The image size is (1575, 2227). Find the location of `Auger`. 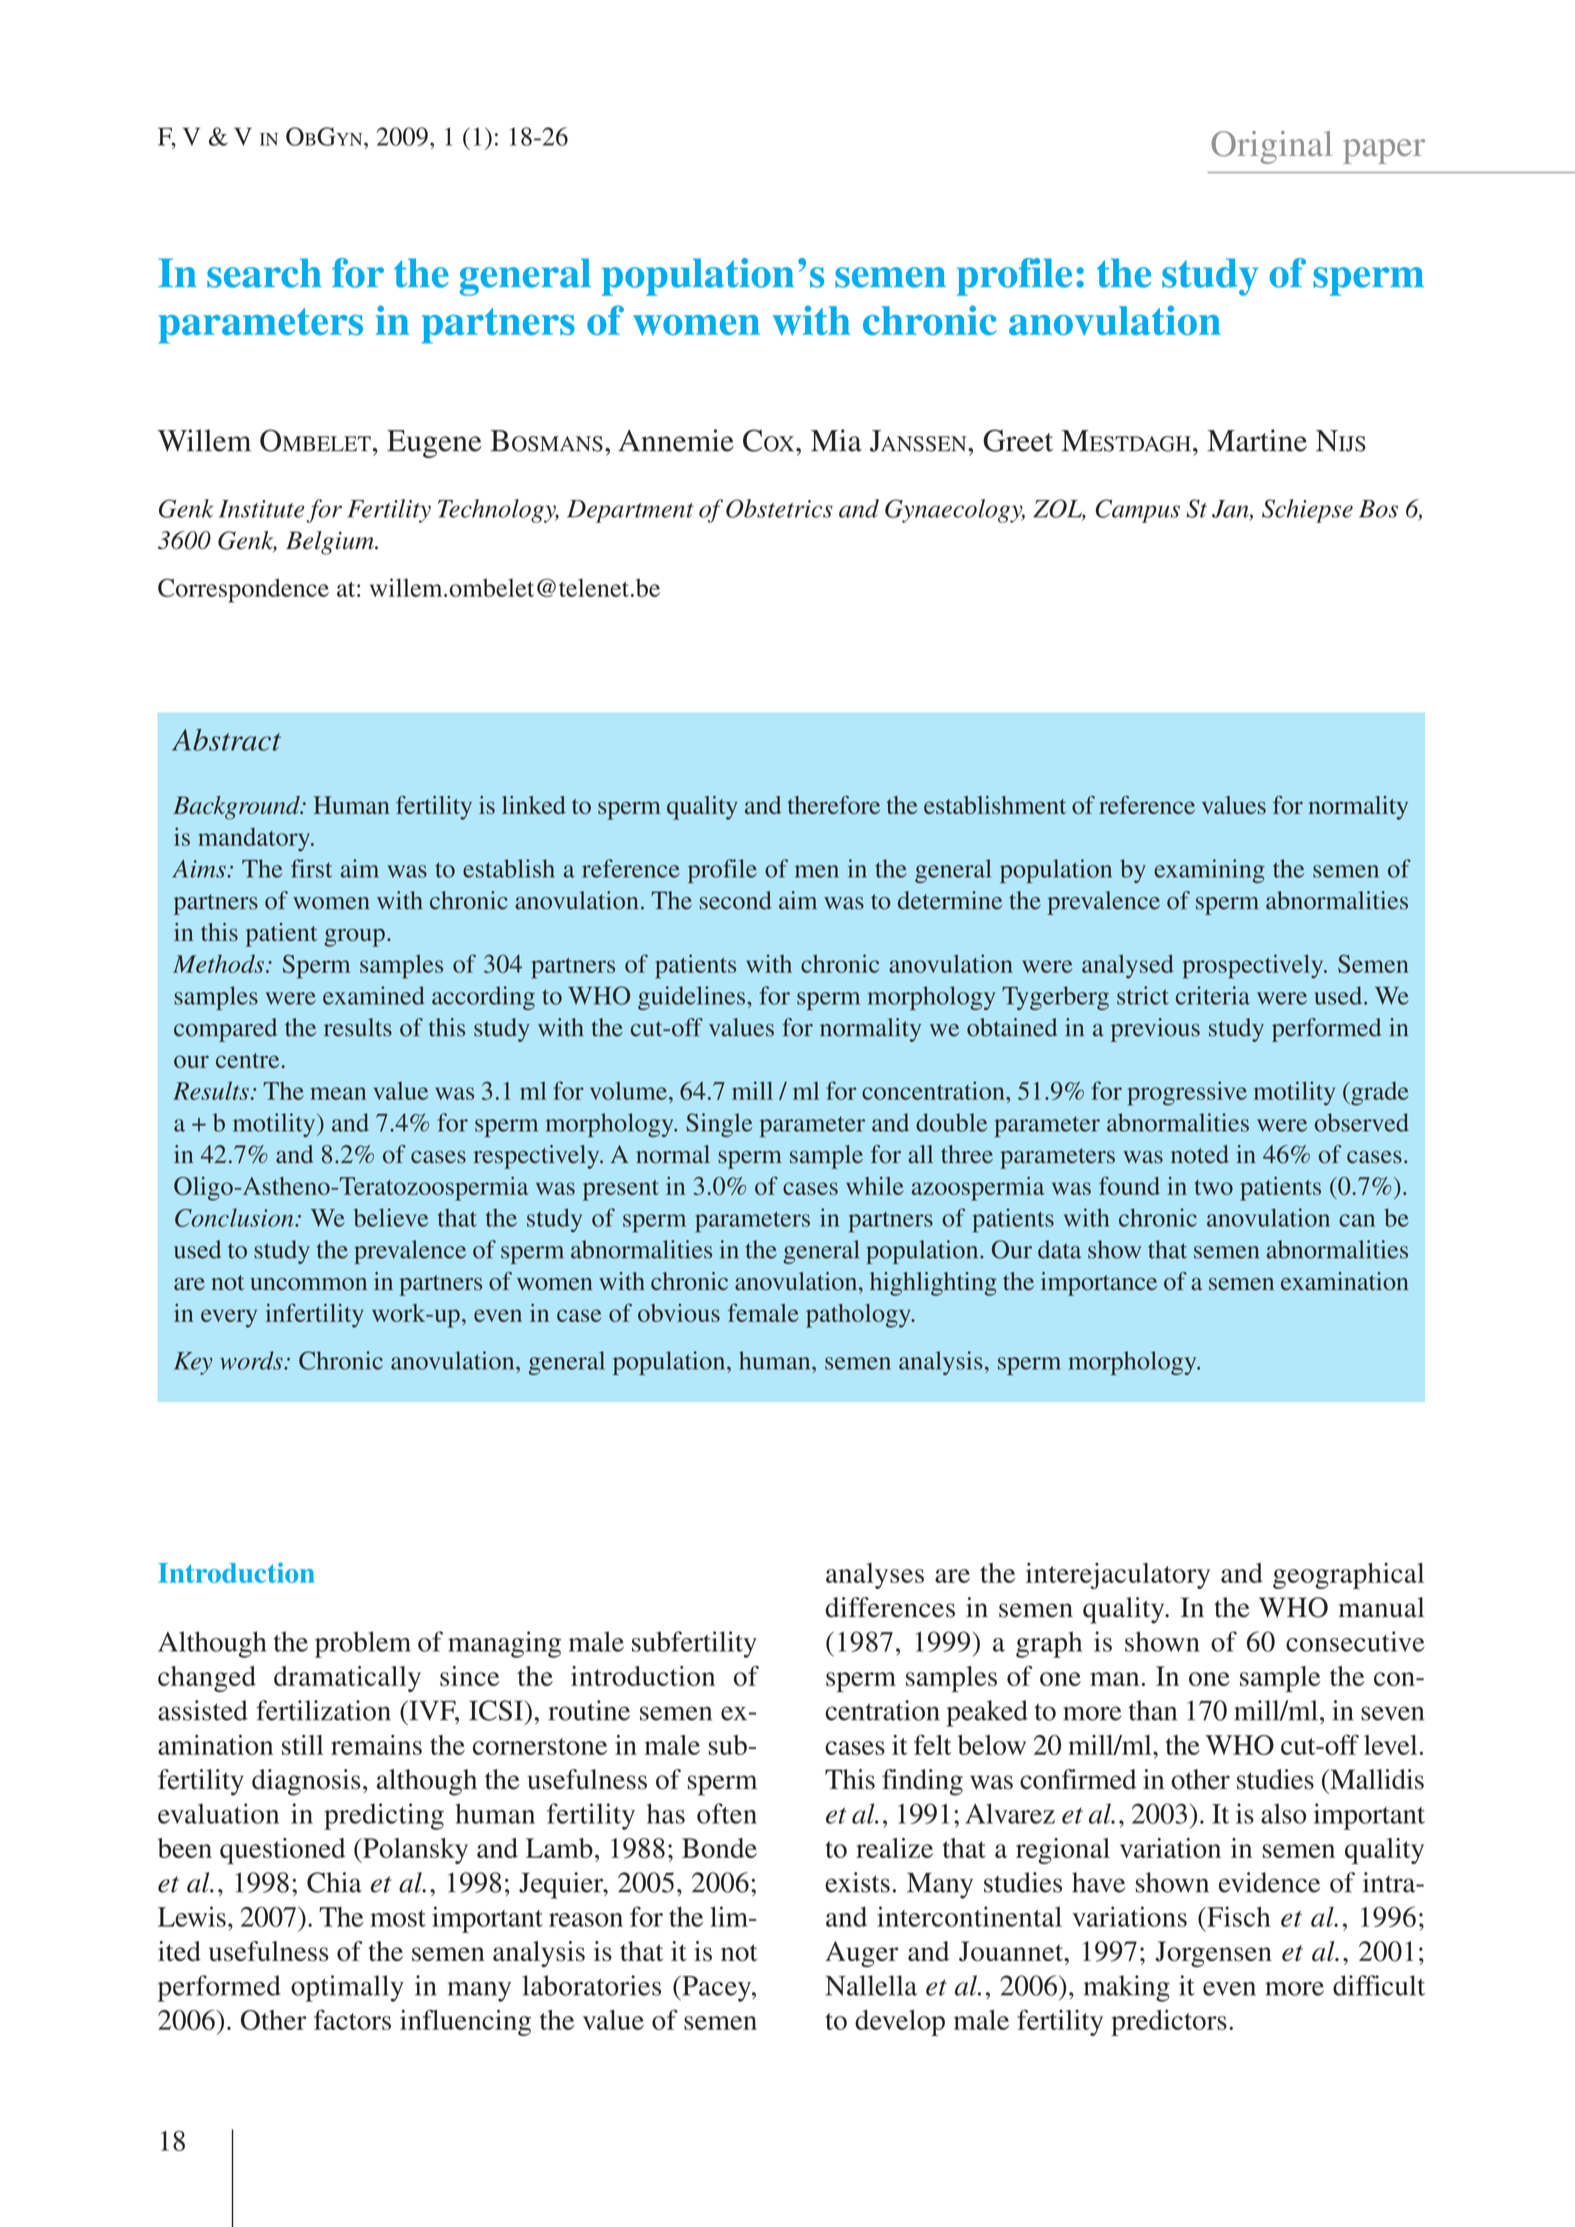

Auger is located at coordinates (861, 1954).
